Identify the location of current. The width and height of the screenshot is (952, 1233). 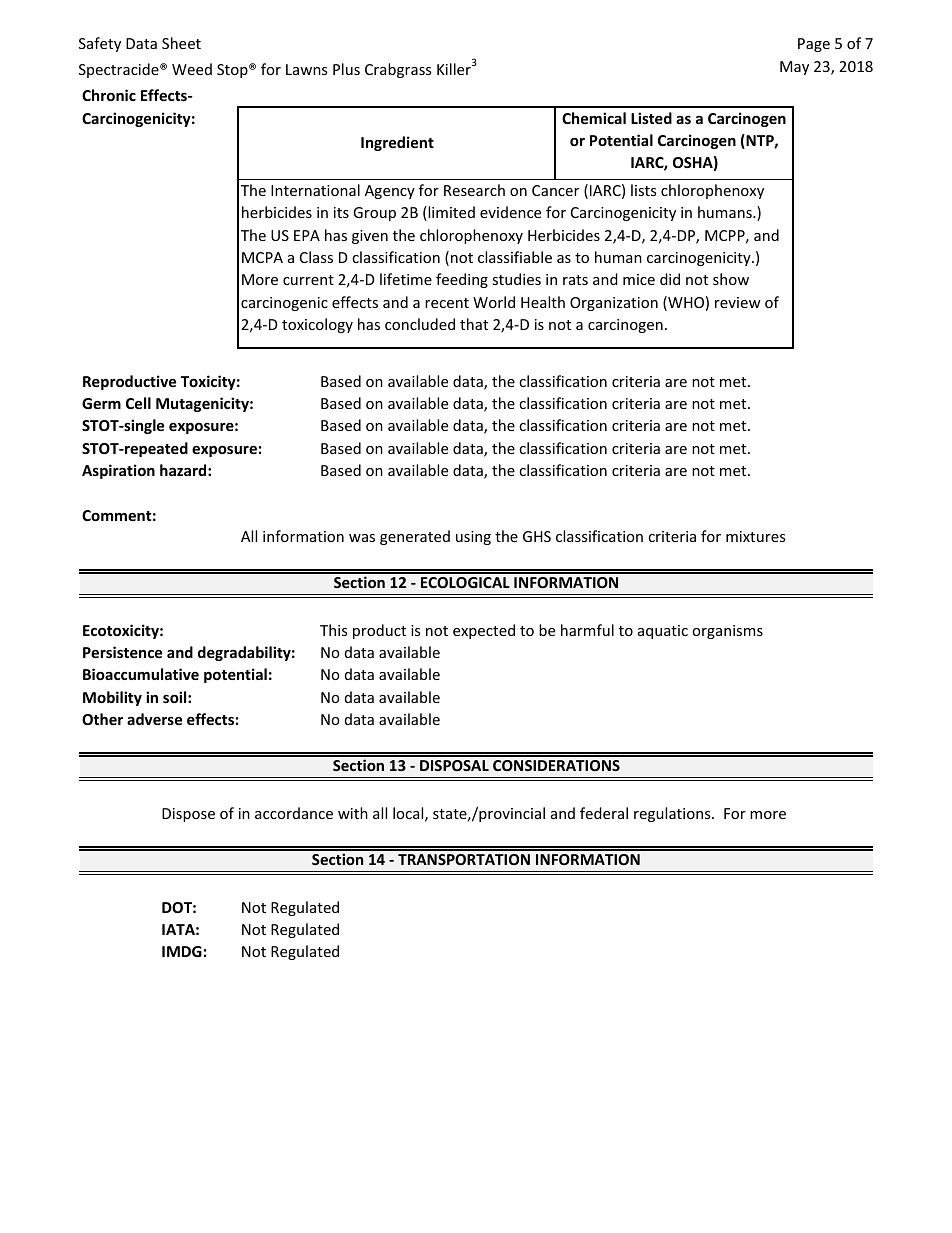
(308, 280).
